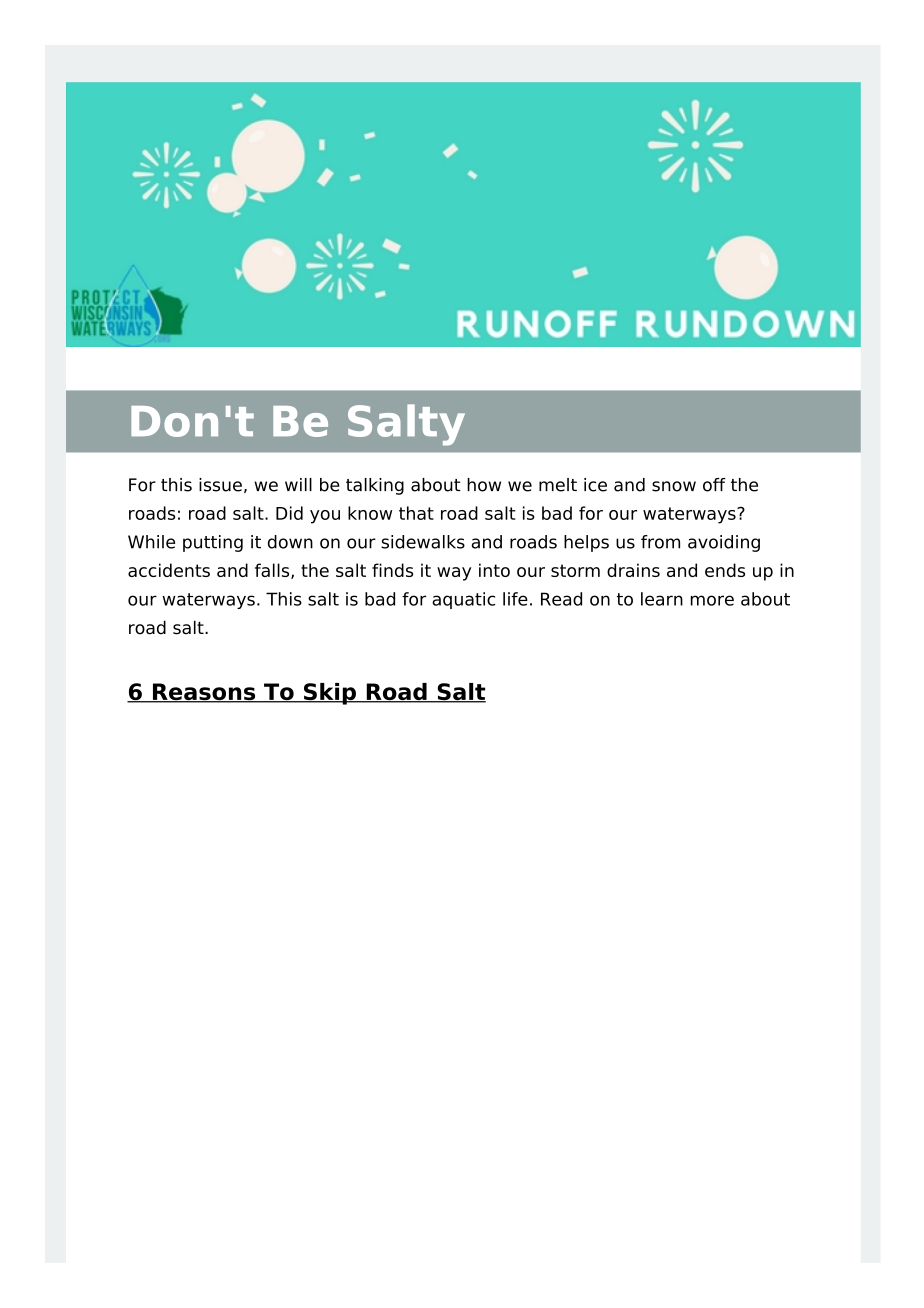 The width and height of the page is (924, 1308). What do you see at coordinates (273, 571) in the page?
I see `falls` at bounding box center [273, 571].
